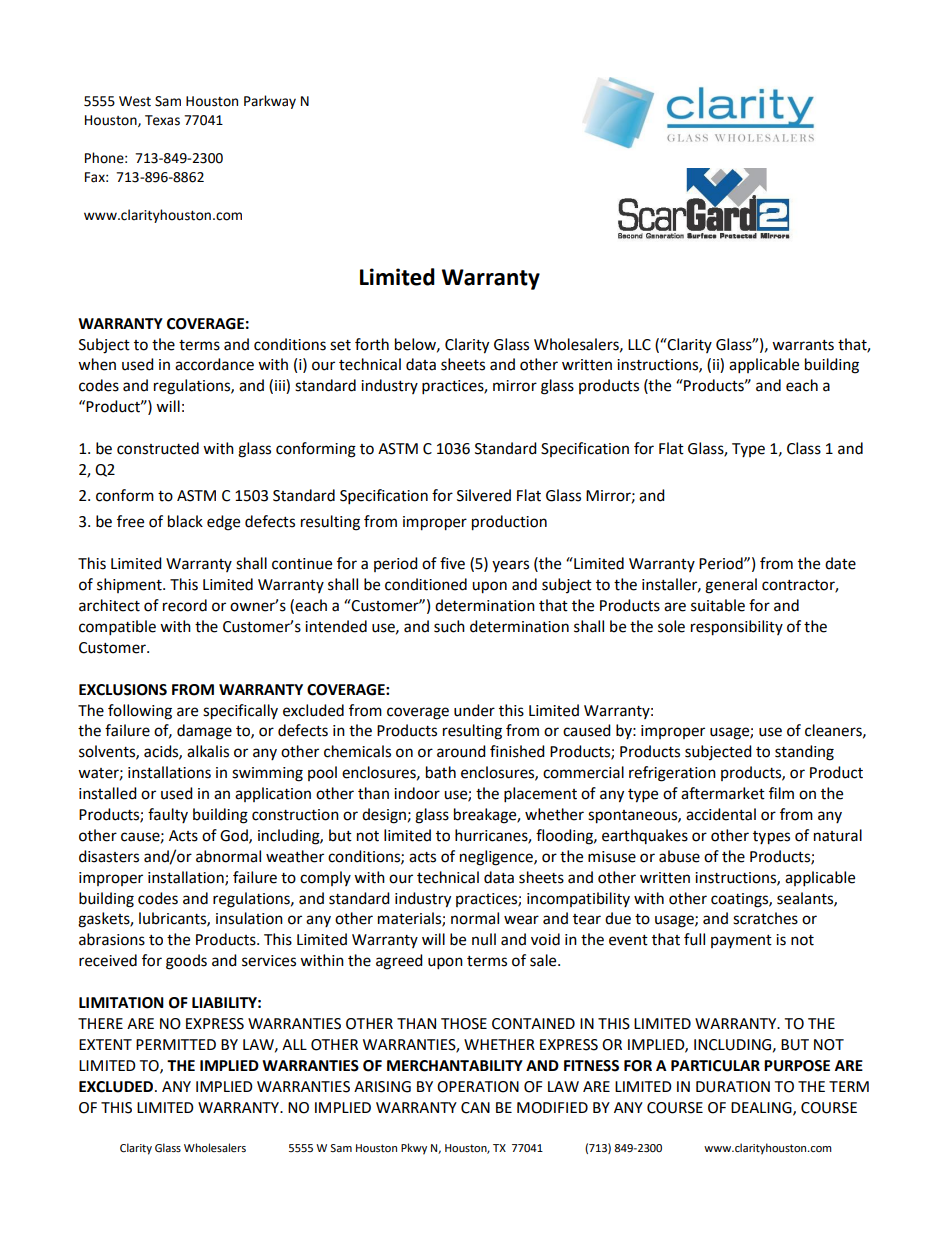  Describe the element at coordinates (733, 1087) in the page. I see `DURATION` at that location.
